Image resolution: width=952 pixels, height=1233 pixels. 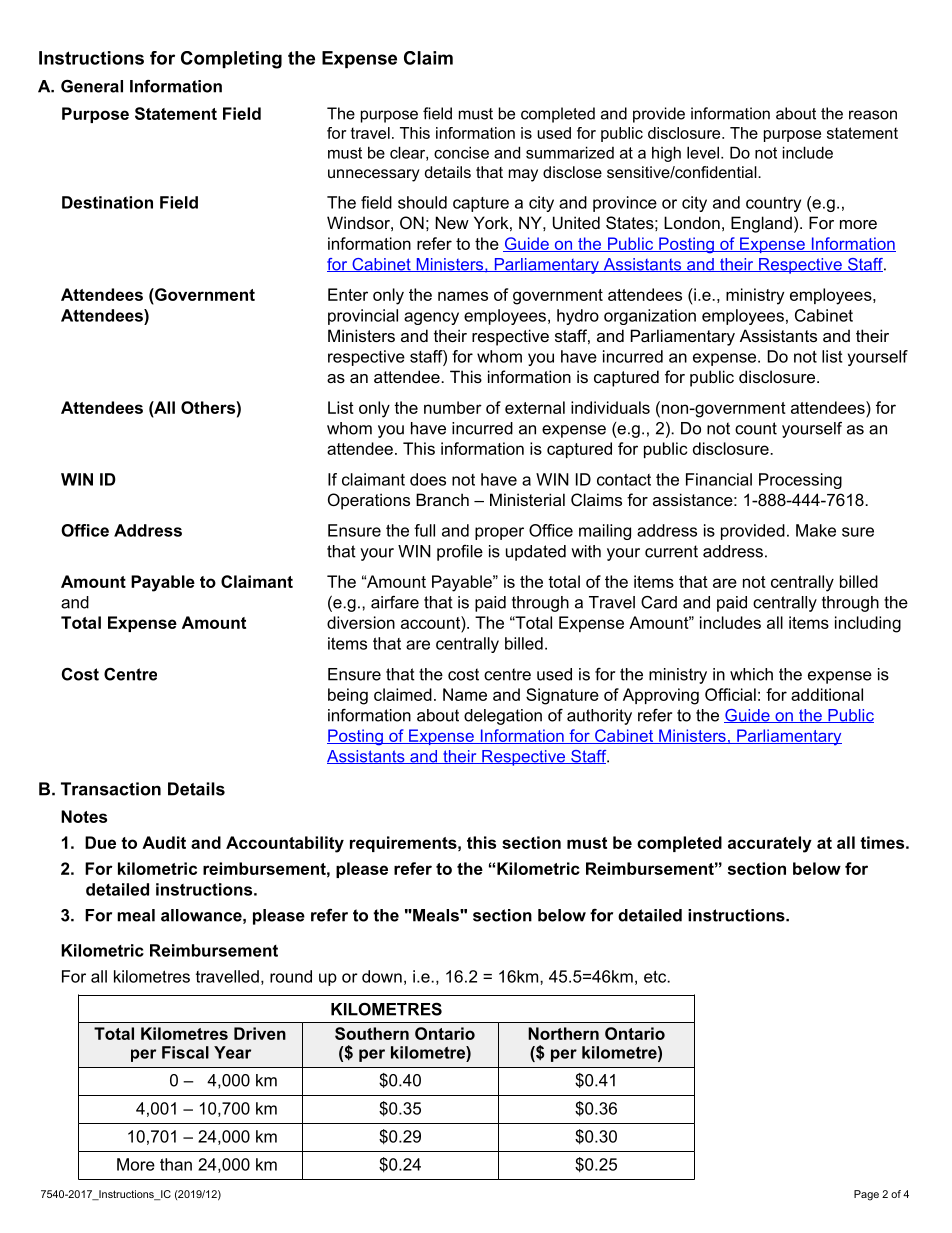 What do you see at coordinates (461, 152) in the document?
I see `concise` at bounding box center [461, 152].
